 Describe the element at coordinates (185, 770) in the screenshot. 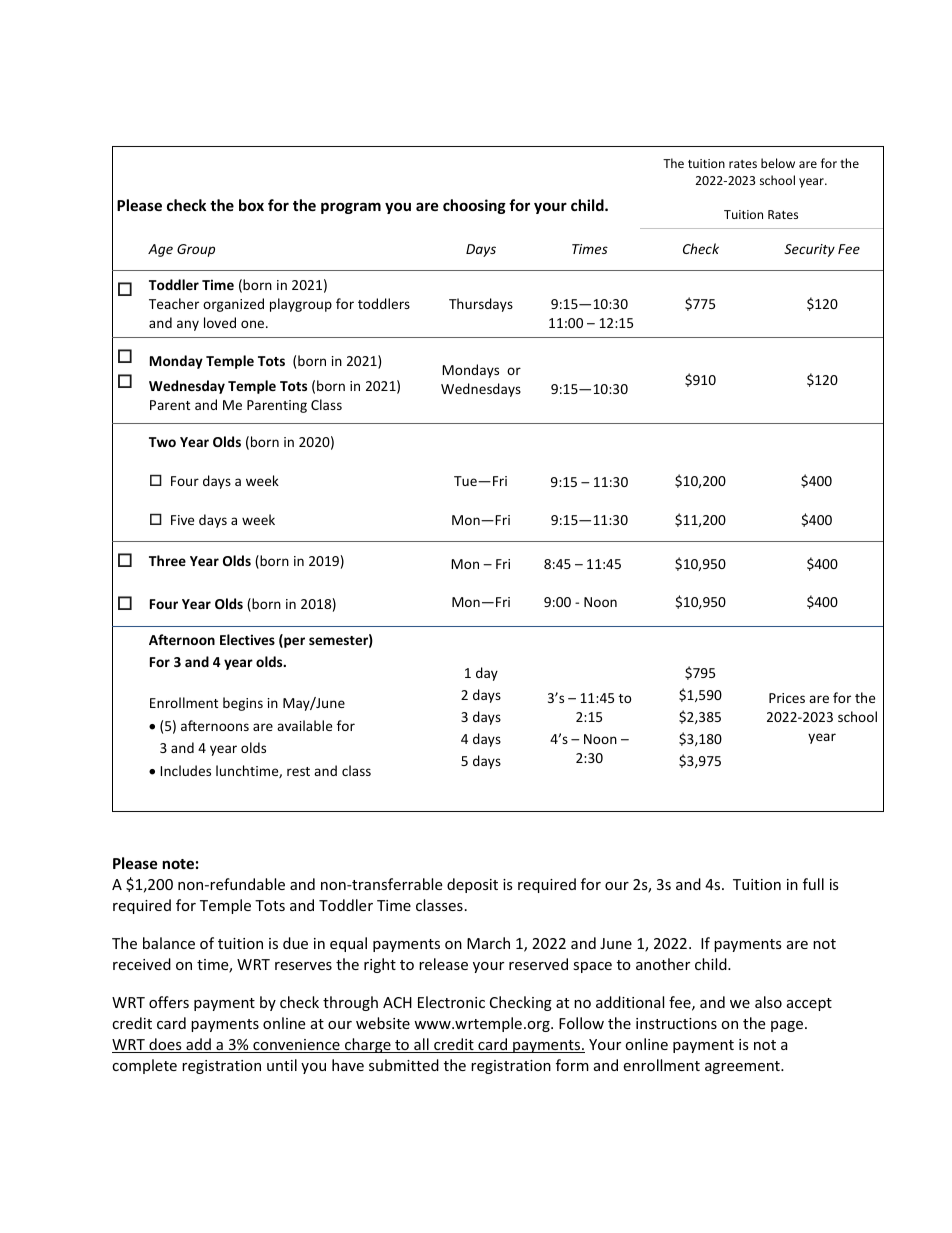

I see `Includes` at that location.
